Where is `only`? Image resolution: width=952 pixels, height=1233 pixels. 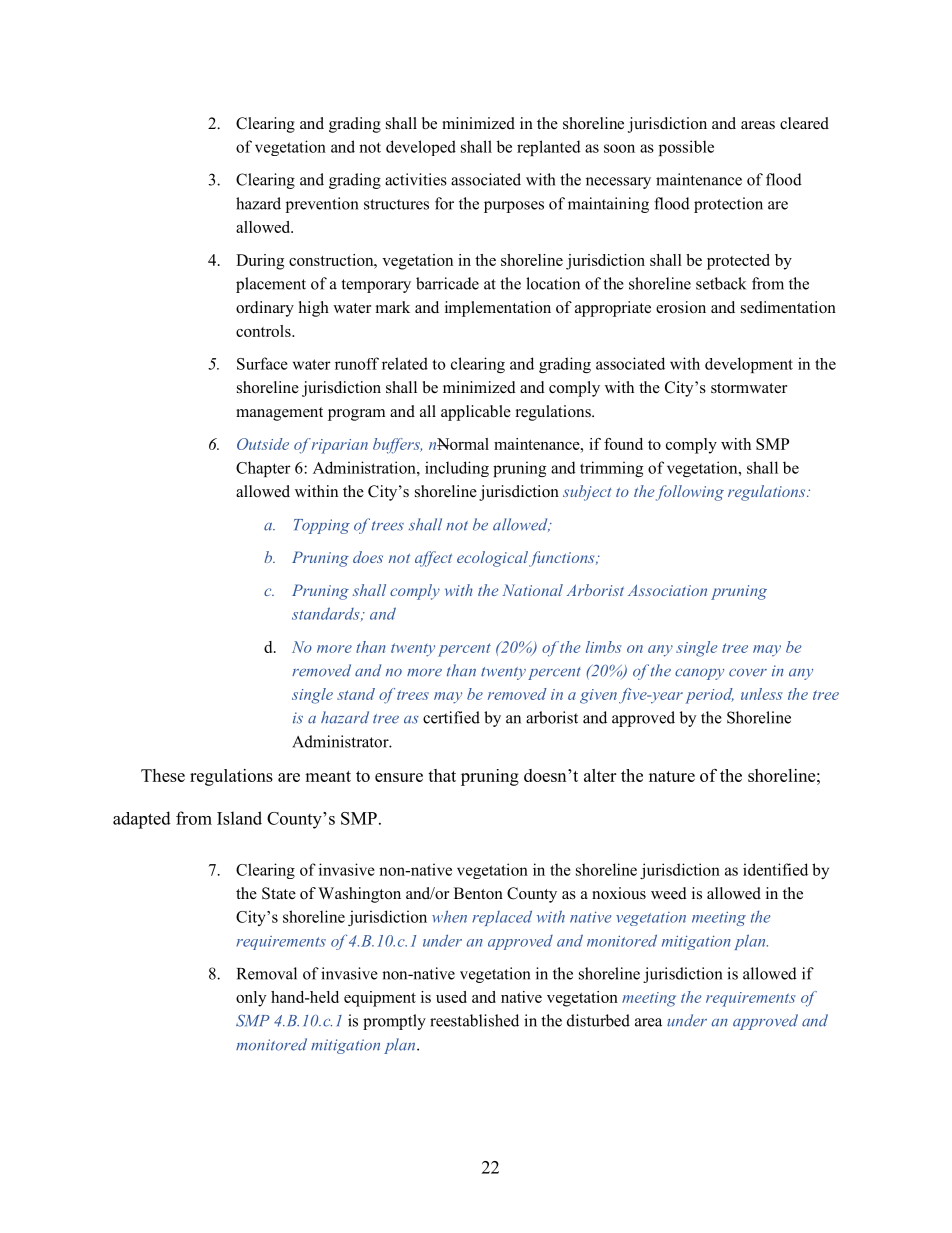 only is located at coordinates (251, 999).
